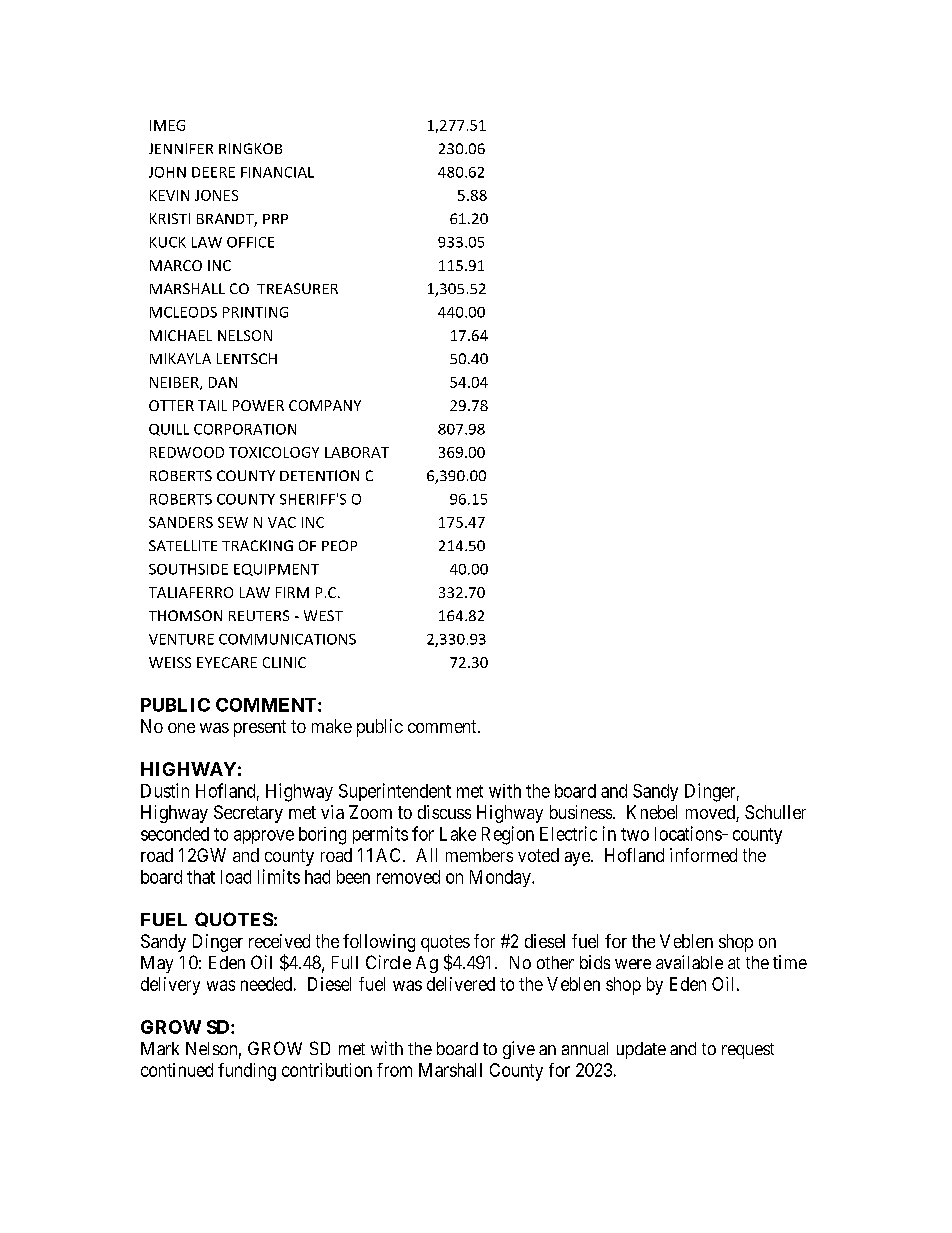  I want to click on informed, so click(703, 855).
